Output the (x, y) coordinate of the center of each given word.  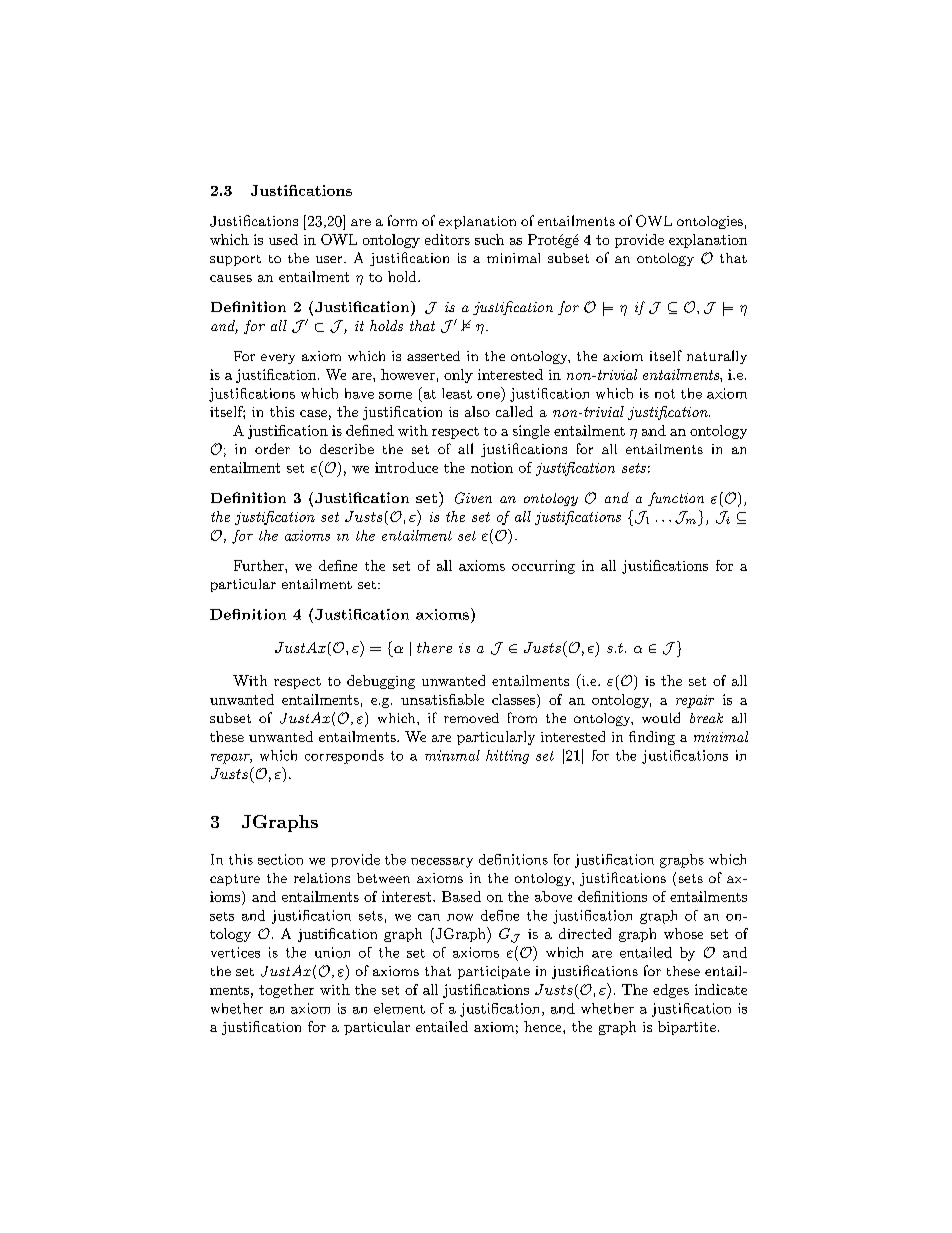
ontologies (710, 222)
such (489, 239)
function (676, 499)
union (332, 952)
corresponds (344, 757)
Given (473, 498)
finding (652, 738)
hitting (507, 757)
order (272, 448)
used (283, 239)
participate (494, 972)
